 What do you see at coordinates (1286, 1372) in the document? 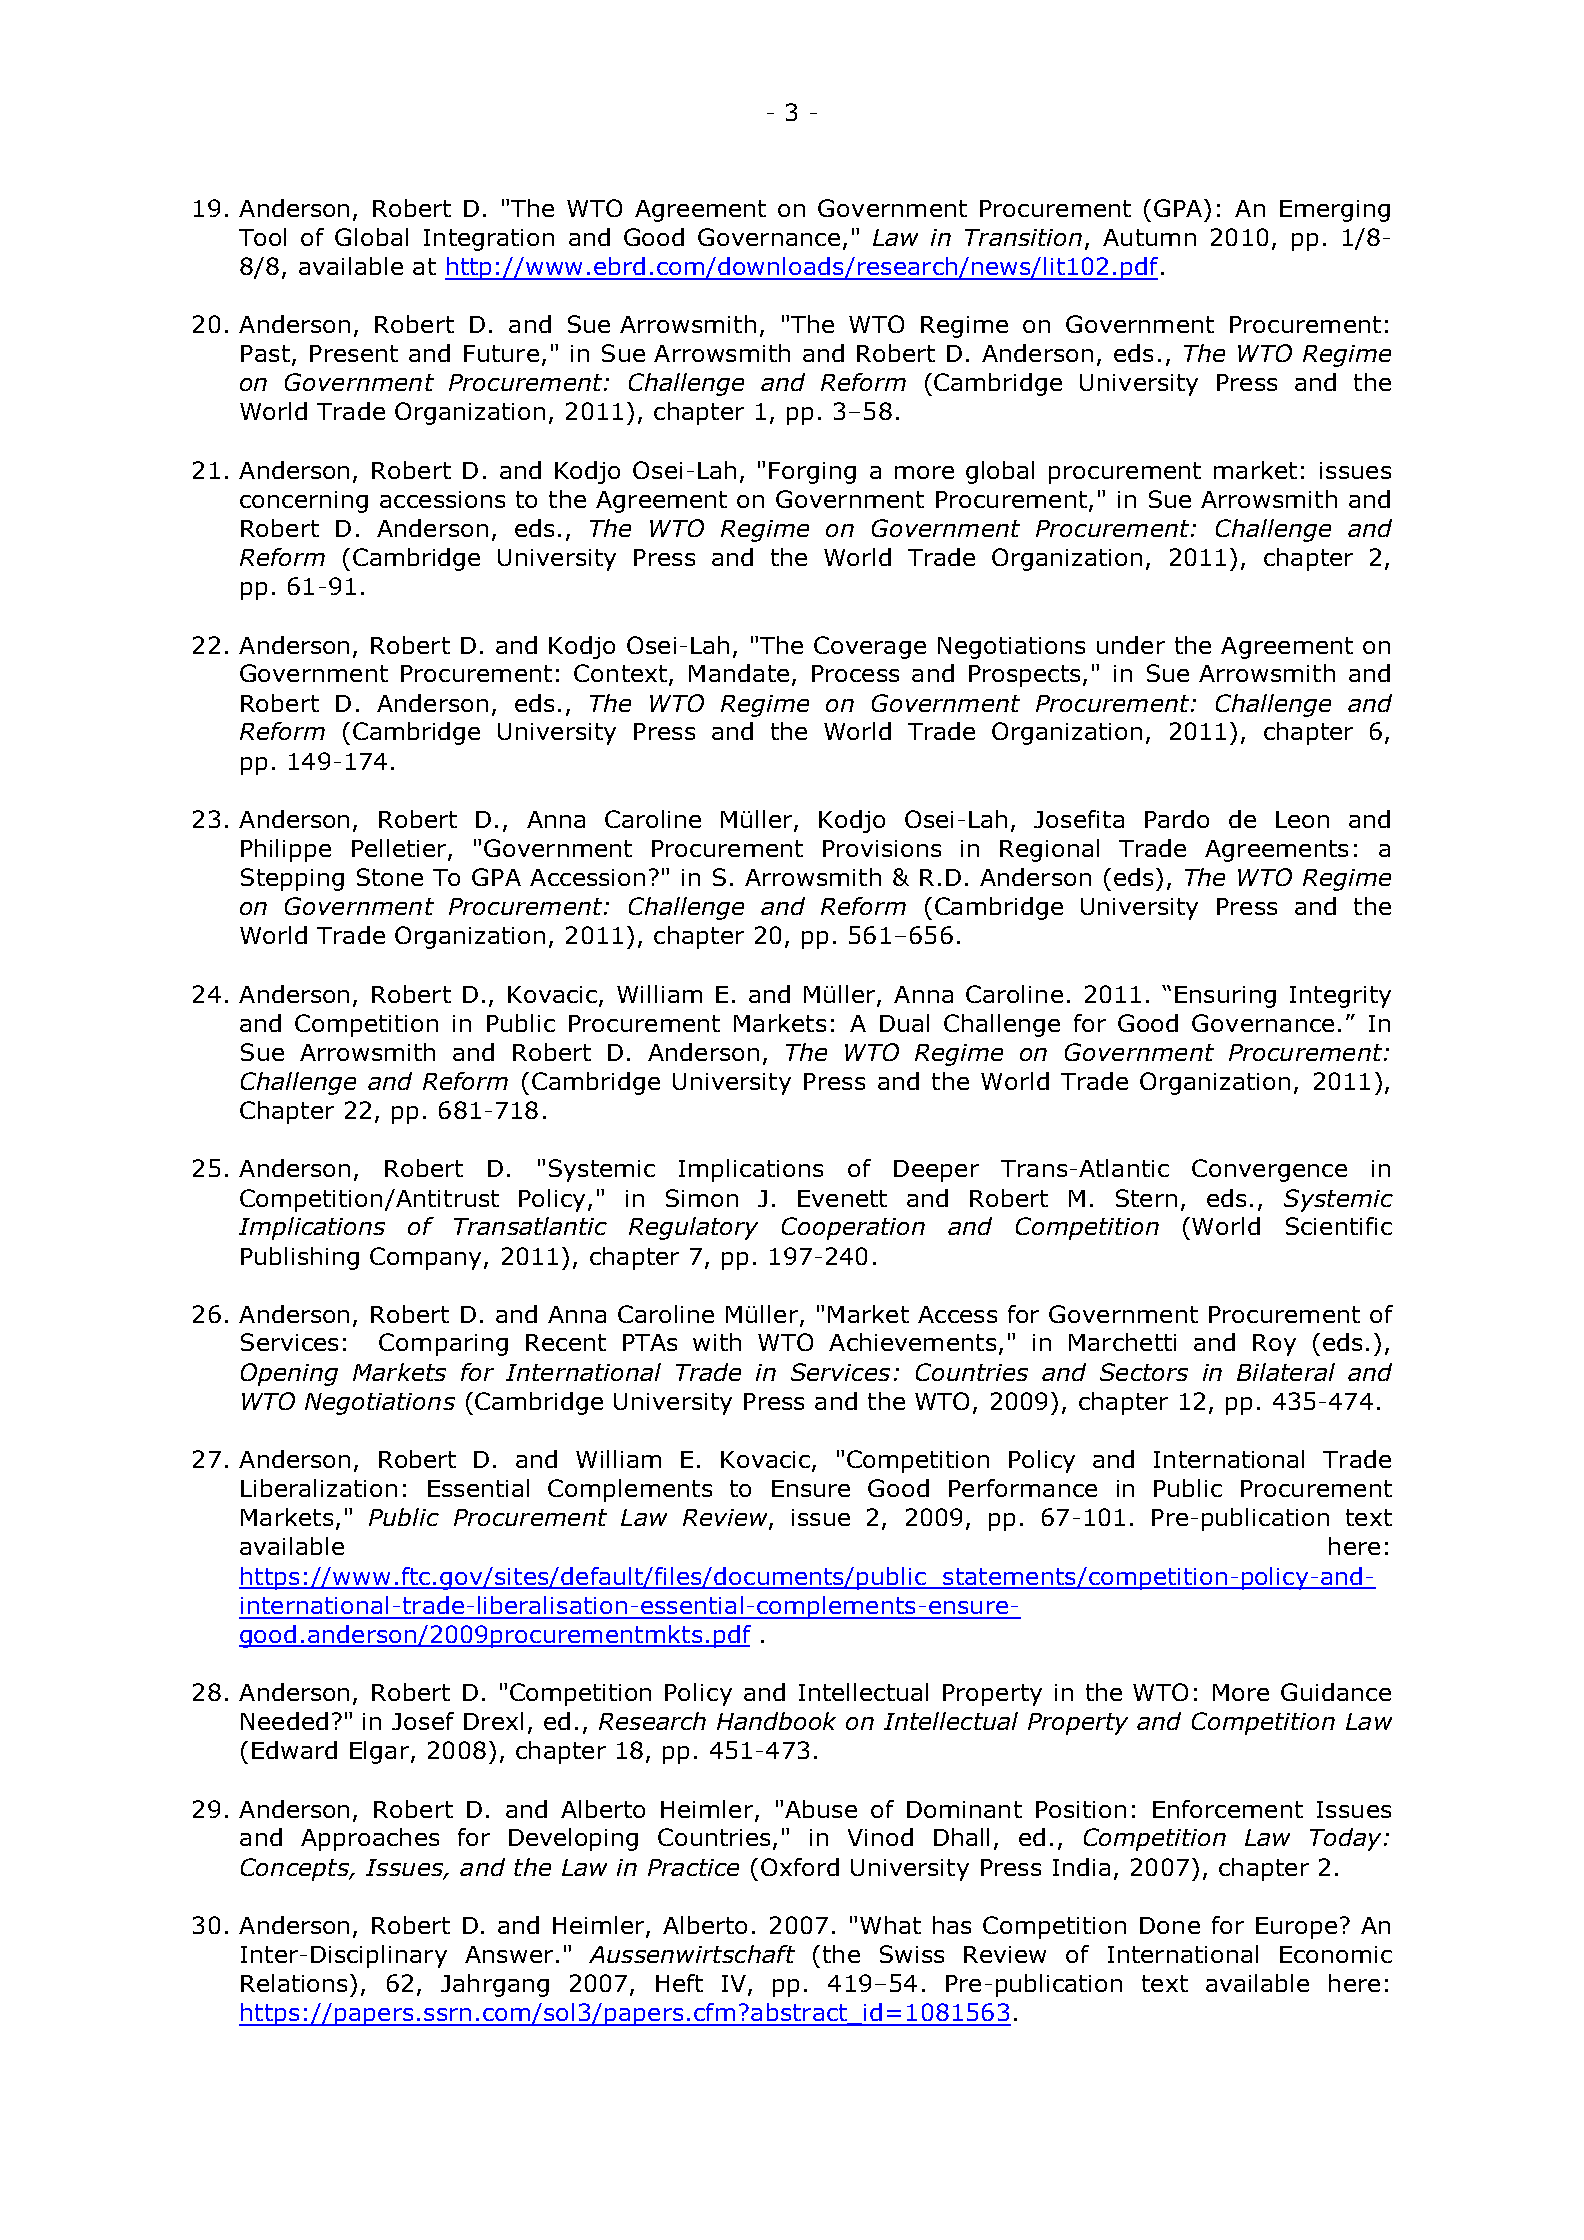
I see `Bilateral` at bounding box center [1286, 1372].
